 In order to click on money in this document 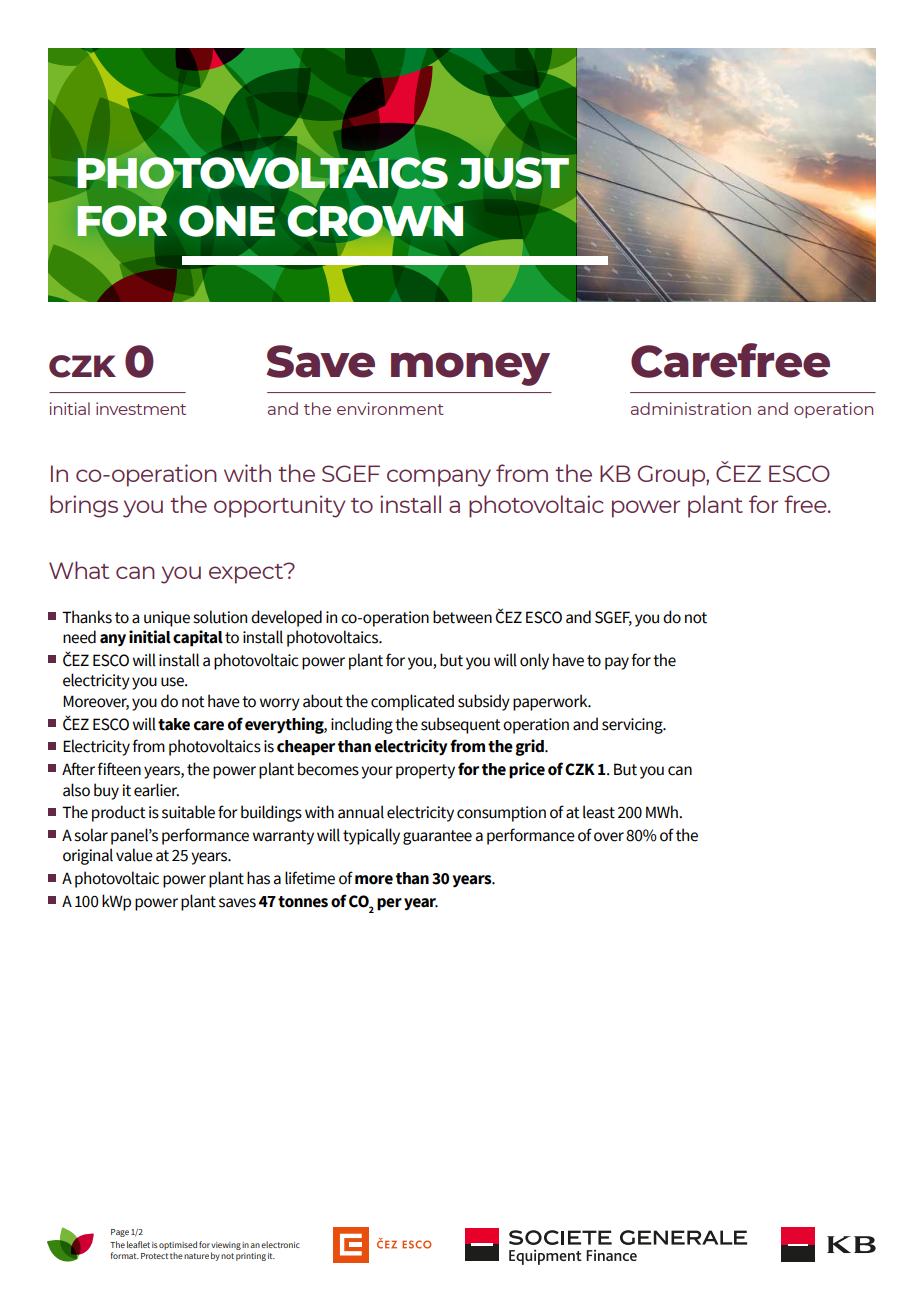, I will do `click(470, 369)`.
